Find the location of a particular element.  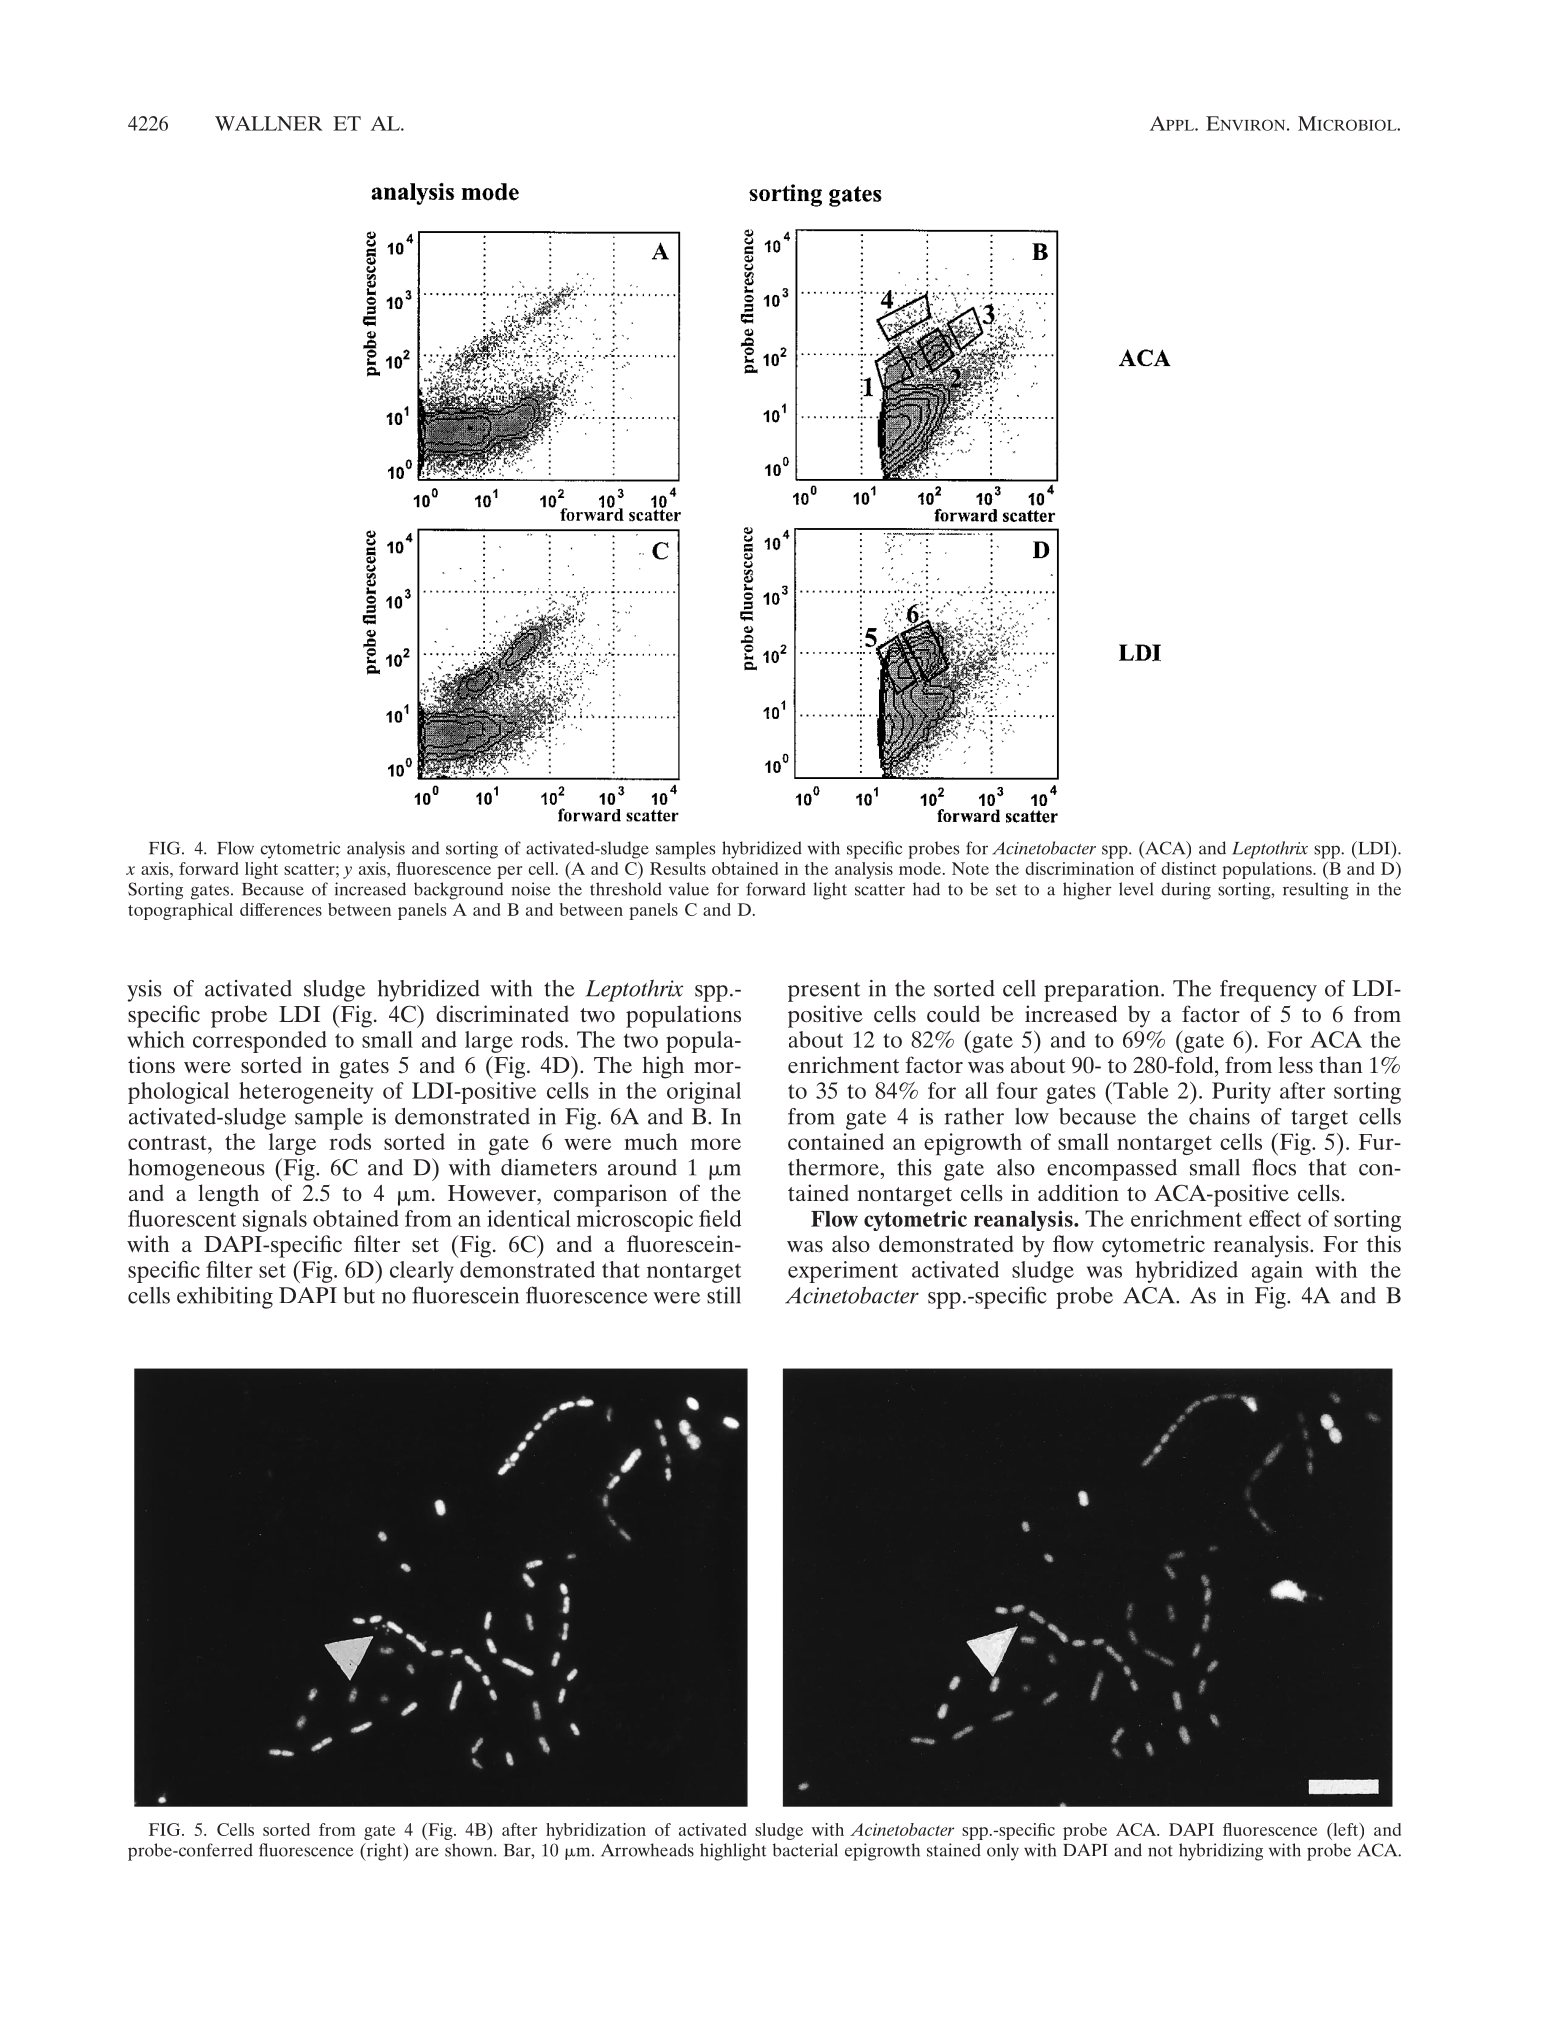

right is located at coordinates (384, 1852).
